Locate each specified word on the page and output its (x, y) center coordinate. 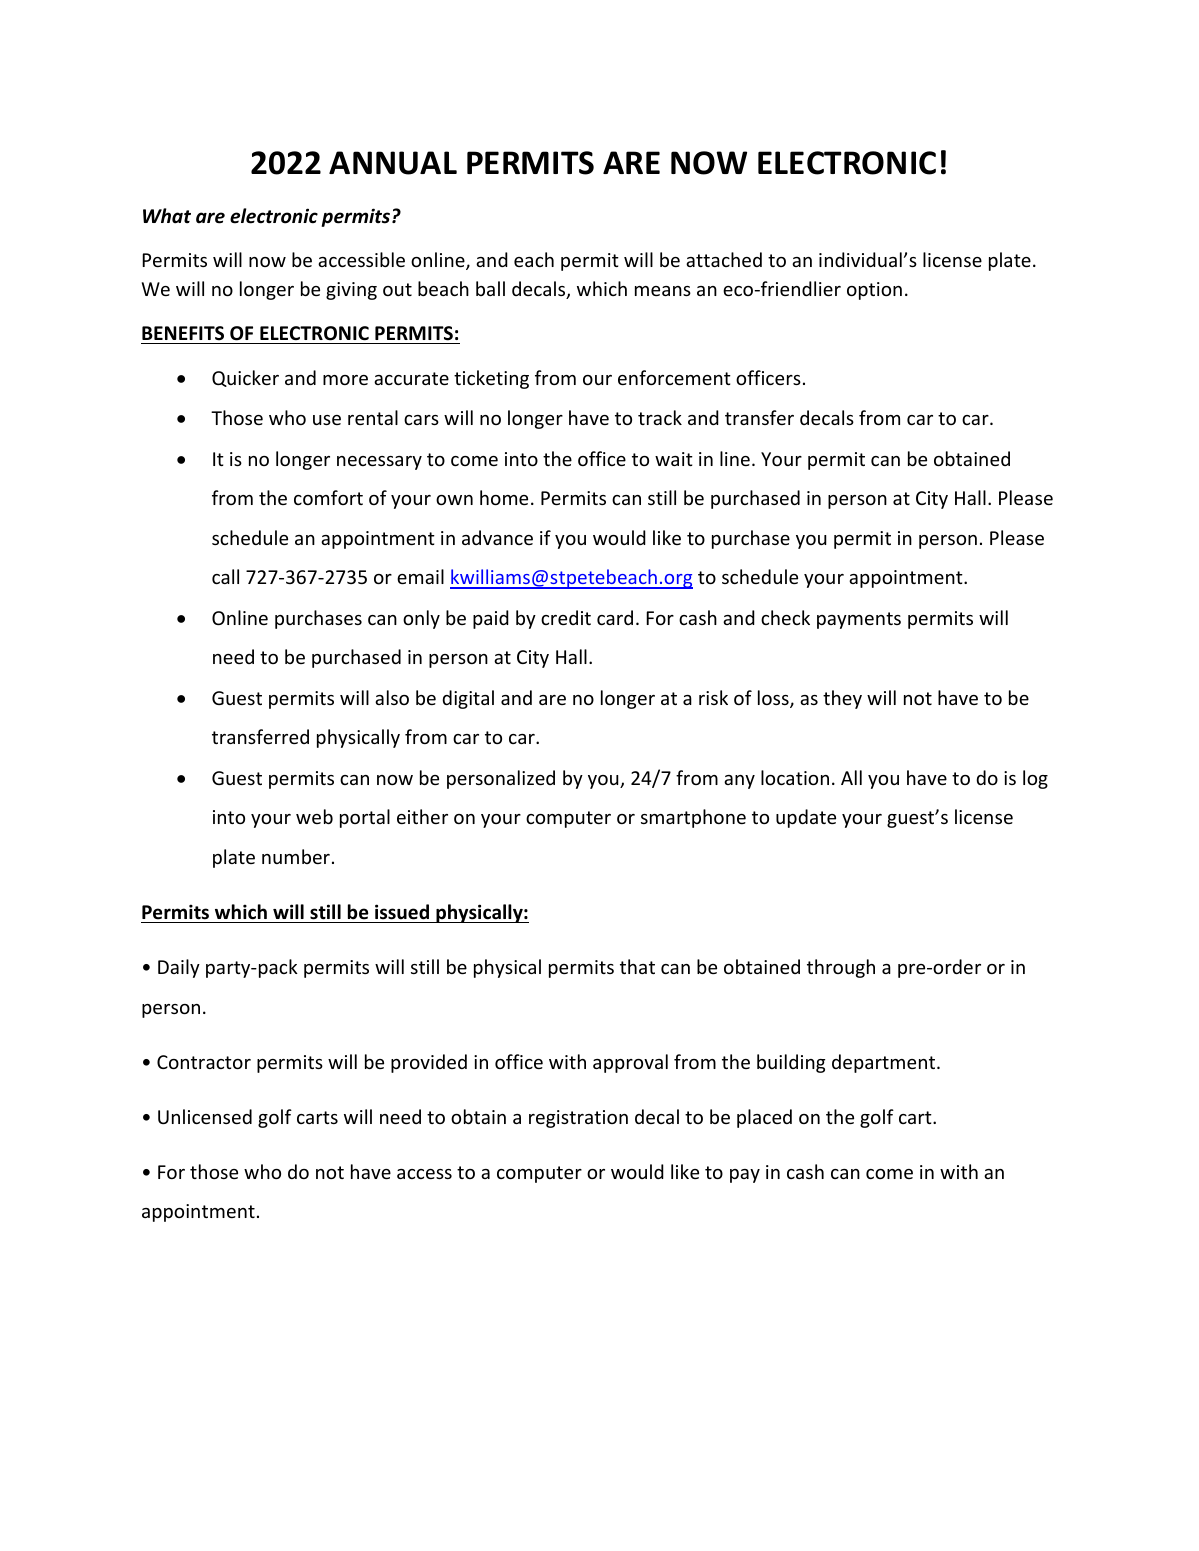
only (421, 619)
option (874, 291)
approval (630, 1063)
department (885, 1063)
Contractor (204, 1062)
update (806, 818)
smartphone (693, 818)
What (167, 216)
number (296, 856)
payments (859, 620)
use (327, 420)
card (615, 617)
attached (724, 259)
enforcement (674, 377)
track (660, 417)
